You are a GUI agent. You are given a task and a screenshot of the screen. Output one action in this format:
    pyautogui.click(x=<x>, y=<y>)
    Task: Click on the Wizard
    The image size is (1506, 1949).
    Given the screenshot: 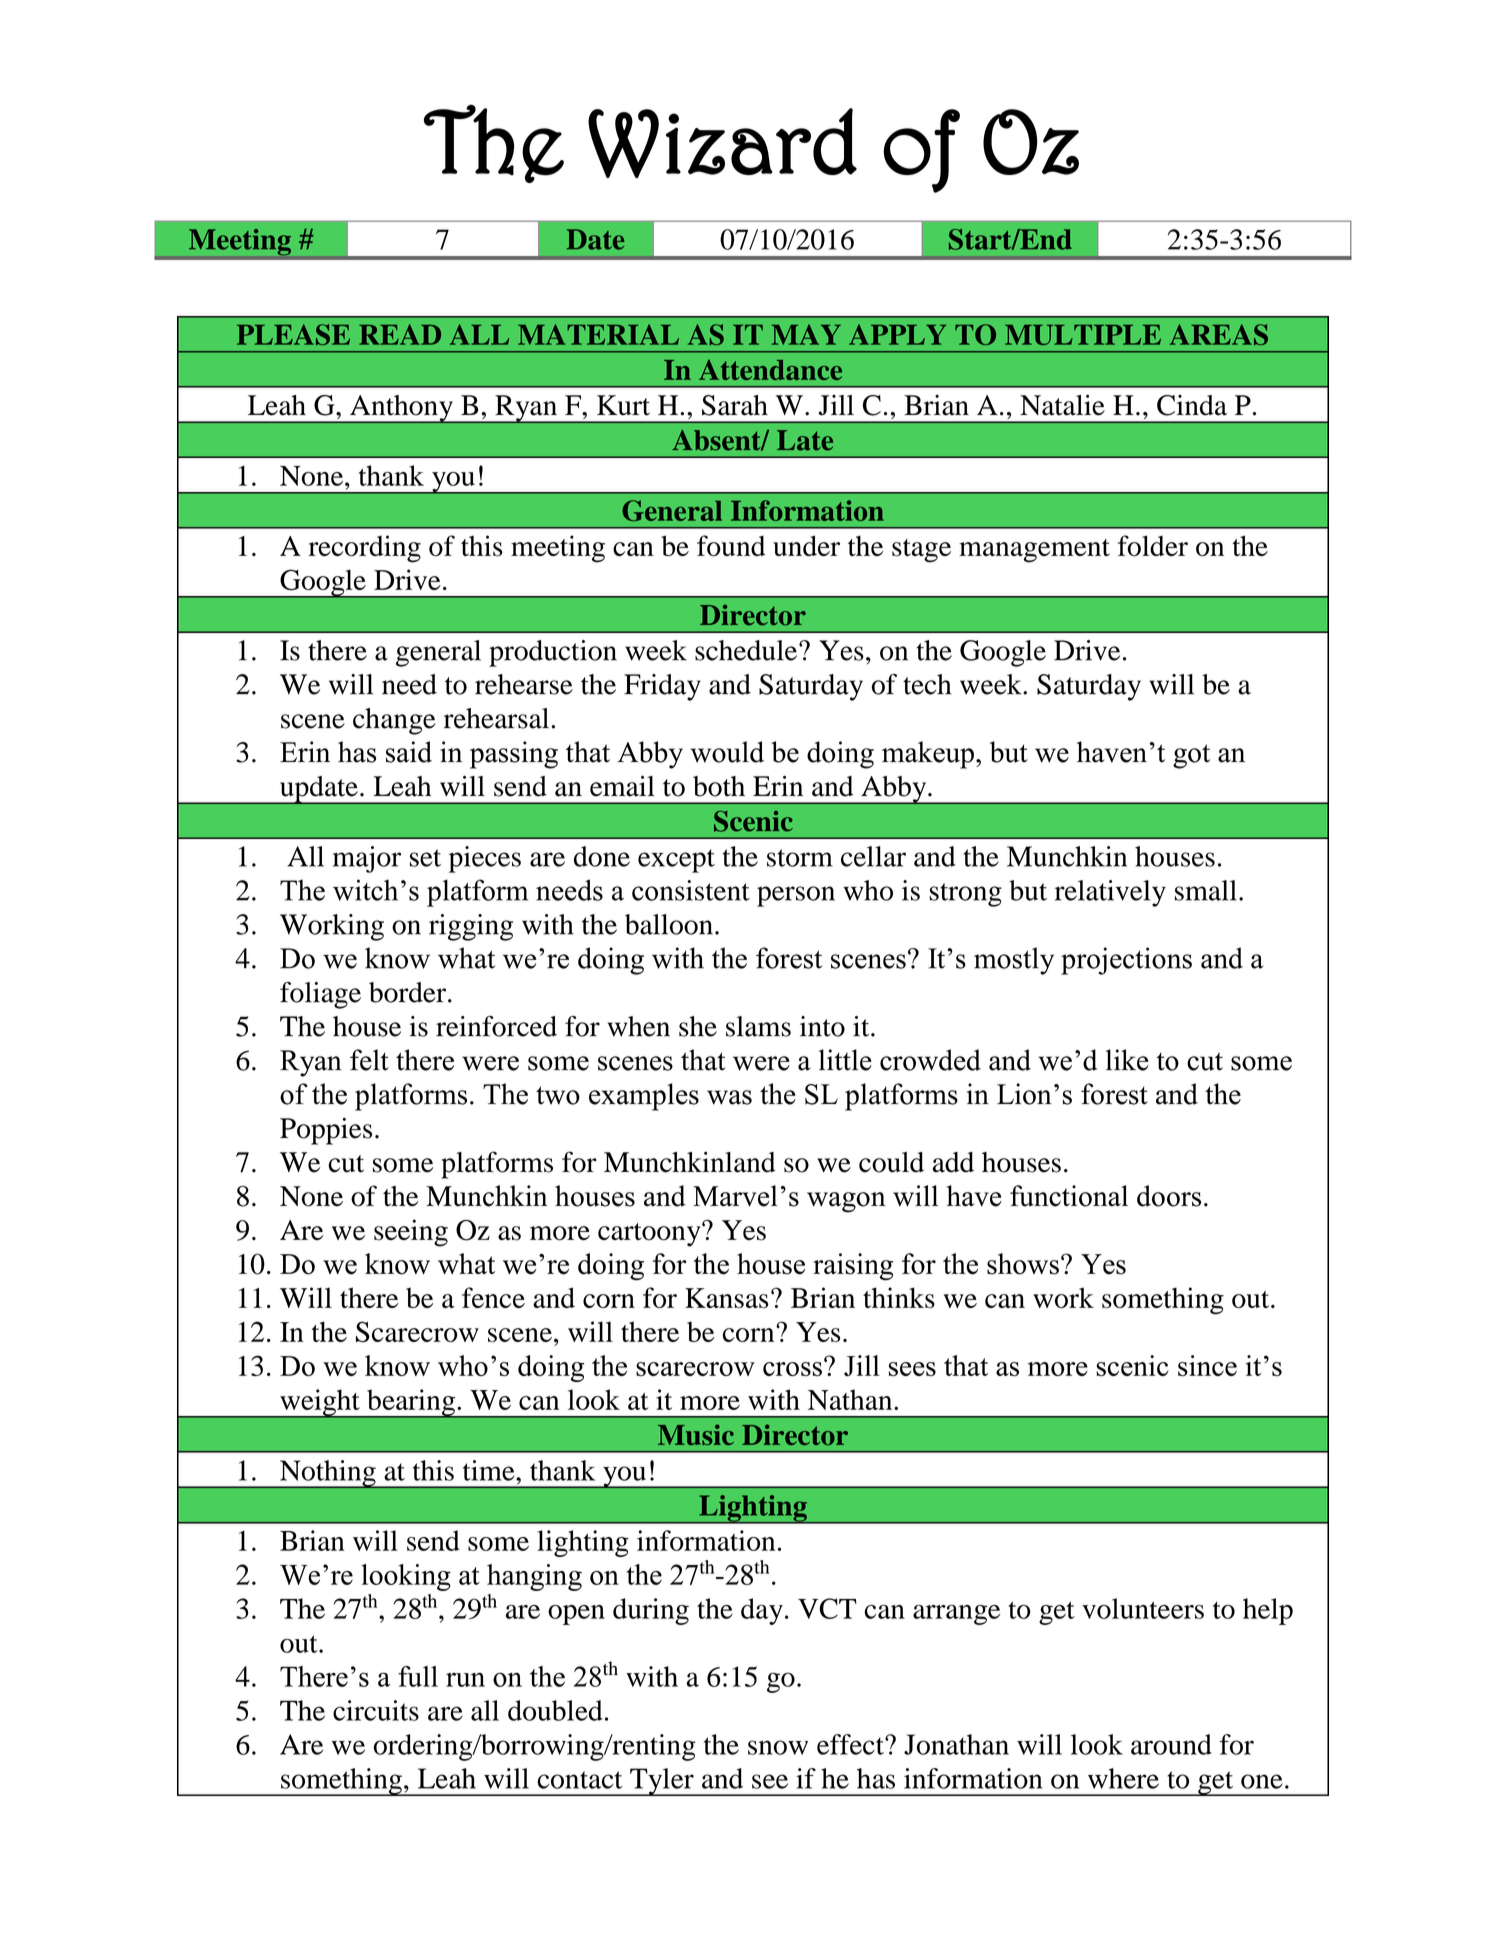 What is the action you would take?
    pyautogui.click(x=722, y=143)
